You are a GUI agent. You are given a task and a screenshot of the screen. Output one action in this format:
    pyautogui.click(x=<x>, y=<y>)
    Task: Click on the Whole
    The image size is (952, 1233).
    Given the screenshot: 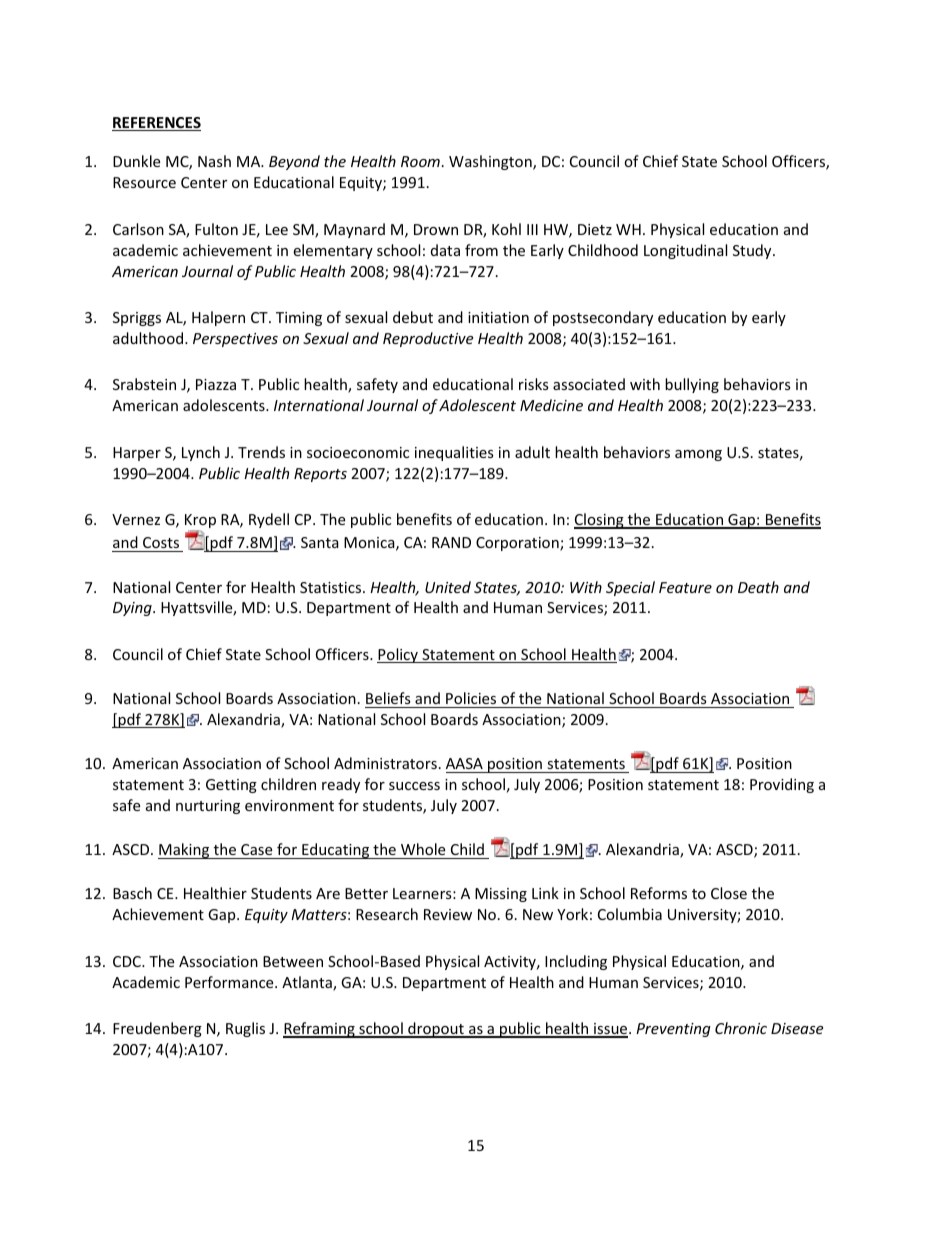 What is the action you would take?
    pyautogui.click(x=423, y=849)
